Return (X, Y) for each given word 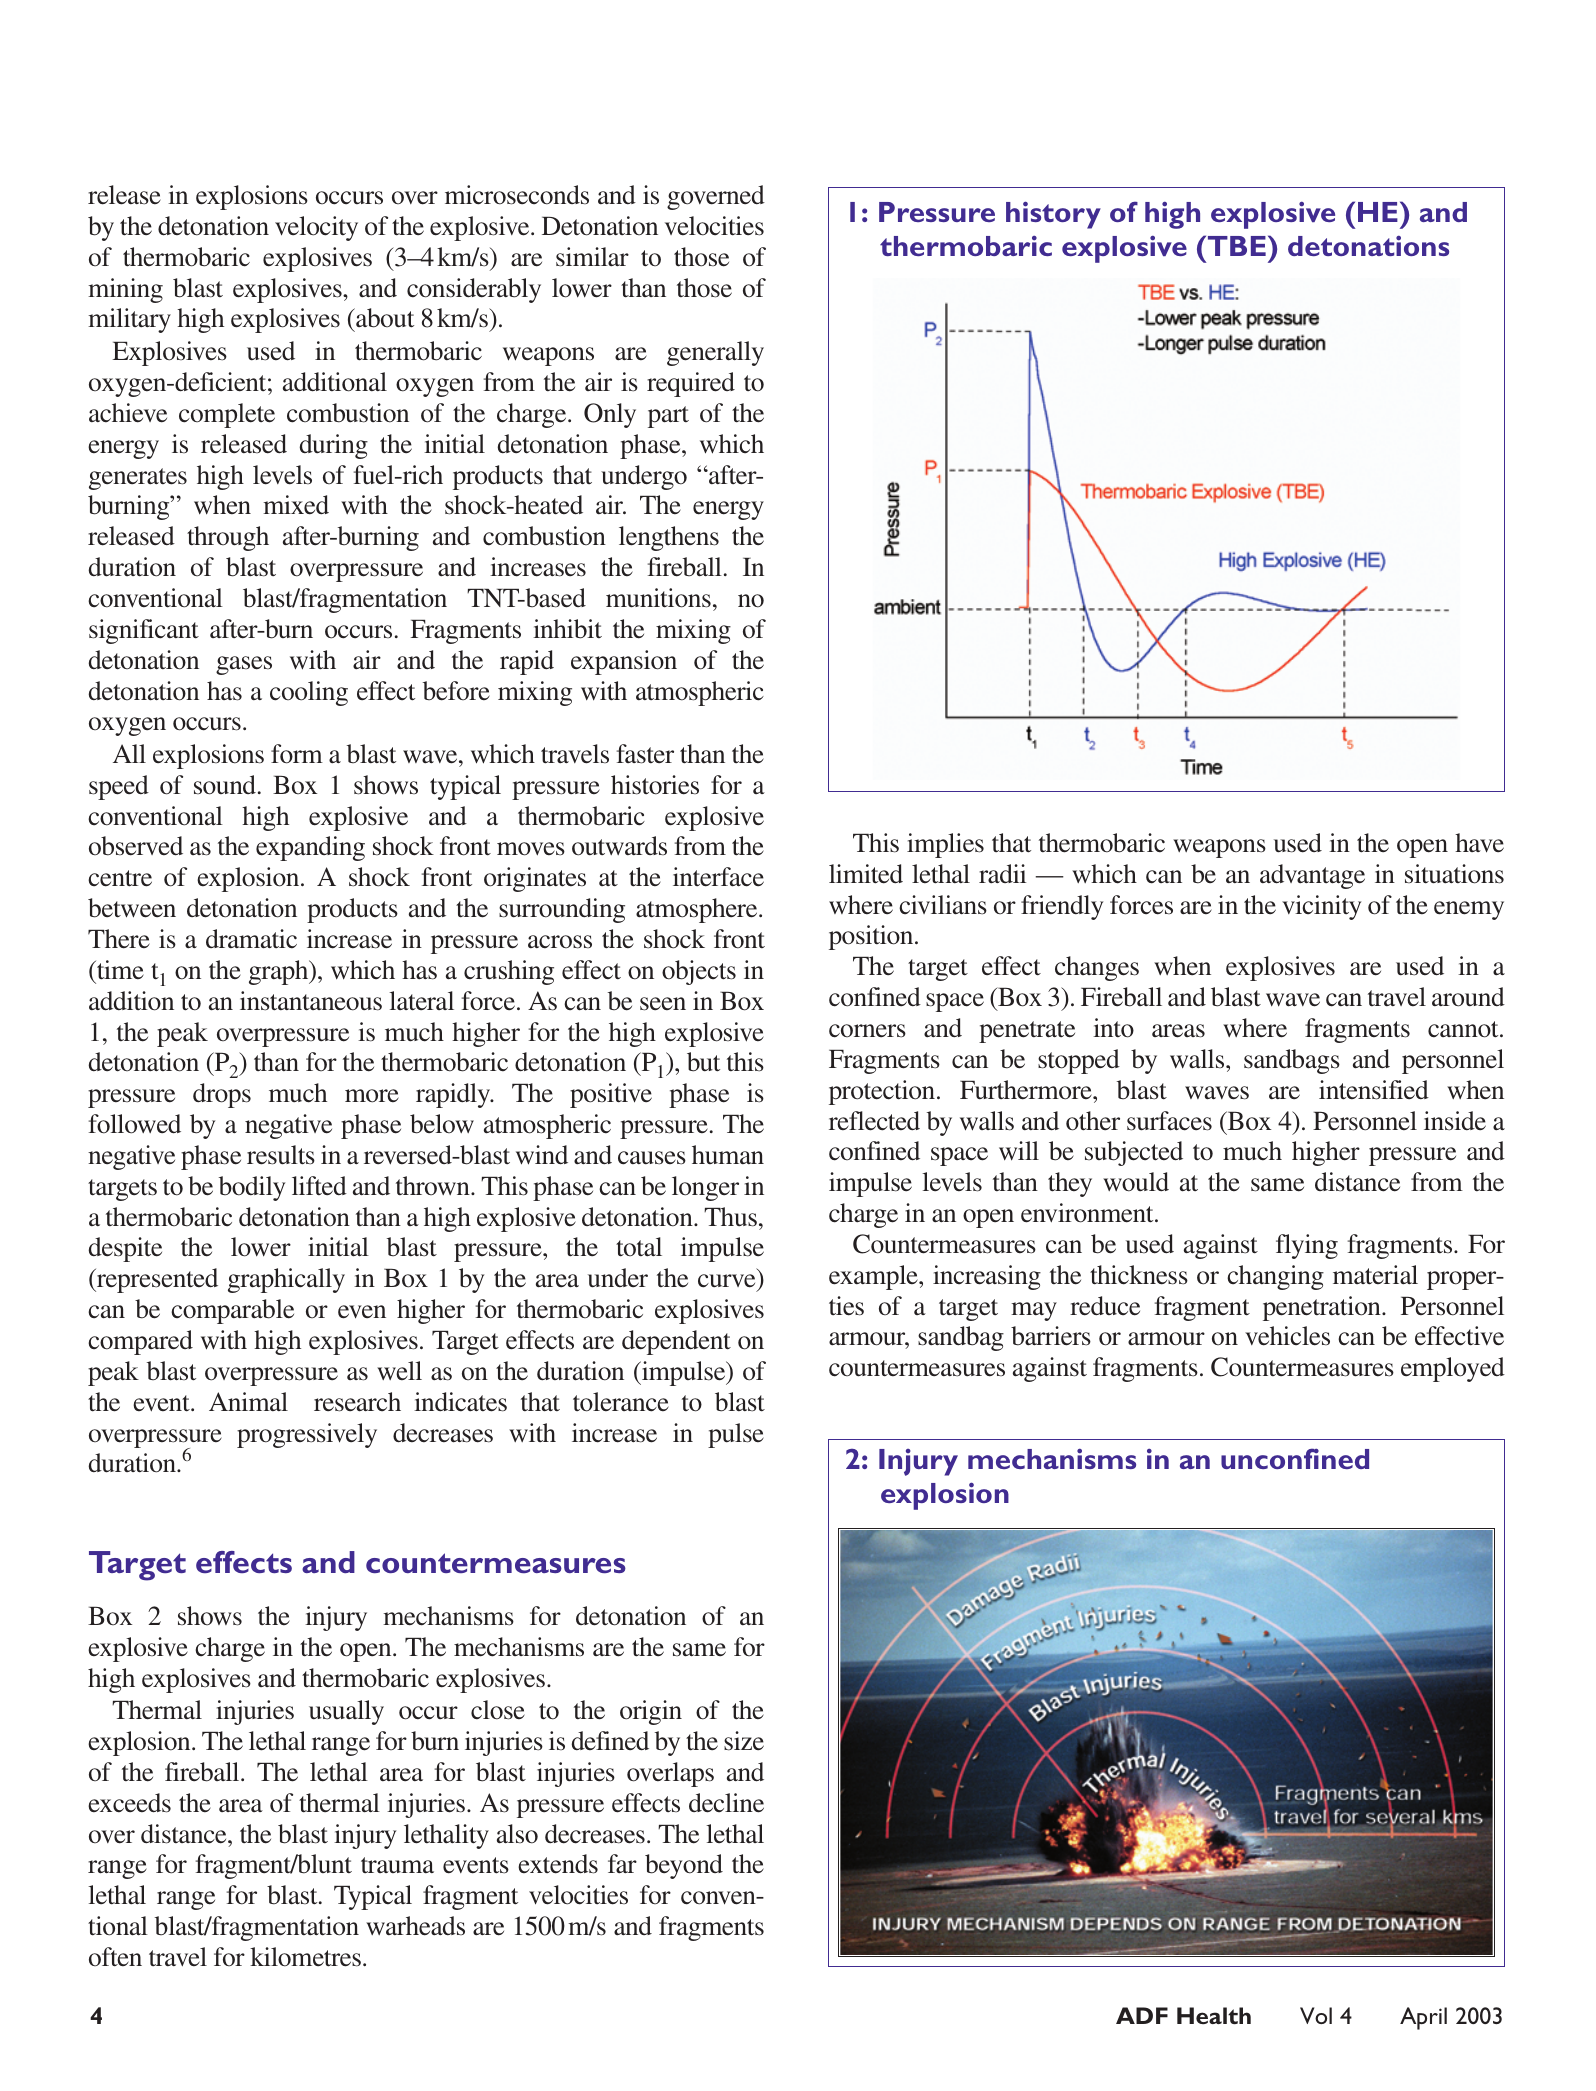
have (1479, 843)
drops (222, 1095)
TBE (1235, 245)
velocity (316, 228)
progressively (307, 1435)
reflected (874, 1121)
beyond (684, 1866)
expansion (624, 662)
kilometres (305, 1957)
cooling (309, 693)
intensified (1374, 1090)
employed (1453, 1369)
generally (715, 353)
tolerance (621, 1402)
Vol (1316, 2015)
